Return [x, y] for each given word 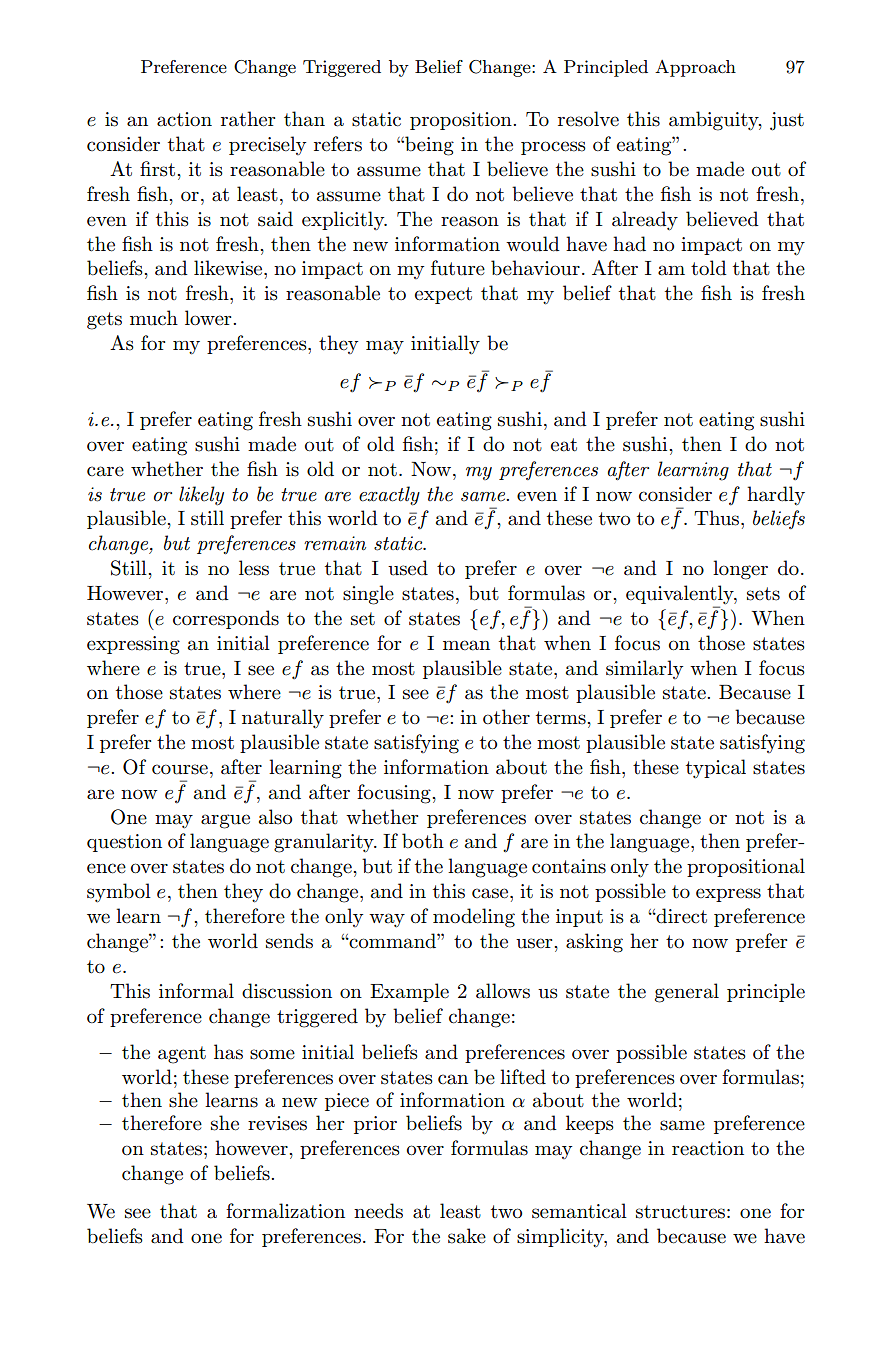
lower [209, 317]
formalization [285, 1211]
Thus [716, 518]
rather [248, 119]
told [709, 268]
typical [716, 769]
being [428, 146]
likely [201, 496]
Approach [695, 68]
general [687, 993]
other [506, 716]
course [180, 769]
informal [196, 991]
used [408, 568]
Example [409, 992]
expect [443, 295]
